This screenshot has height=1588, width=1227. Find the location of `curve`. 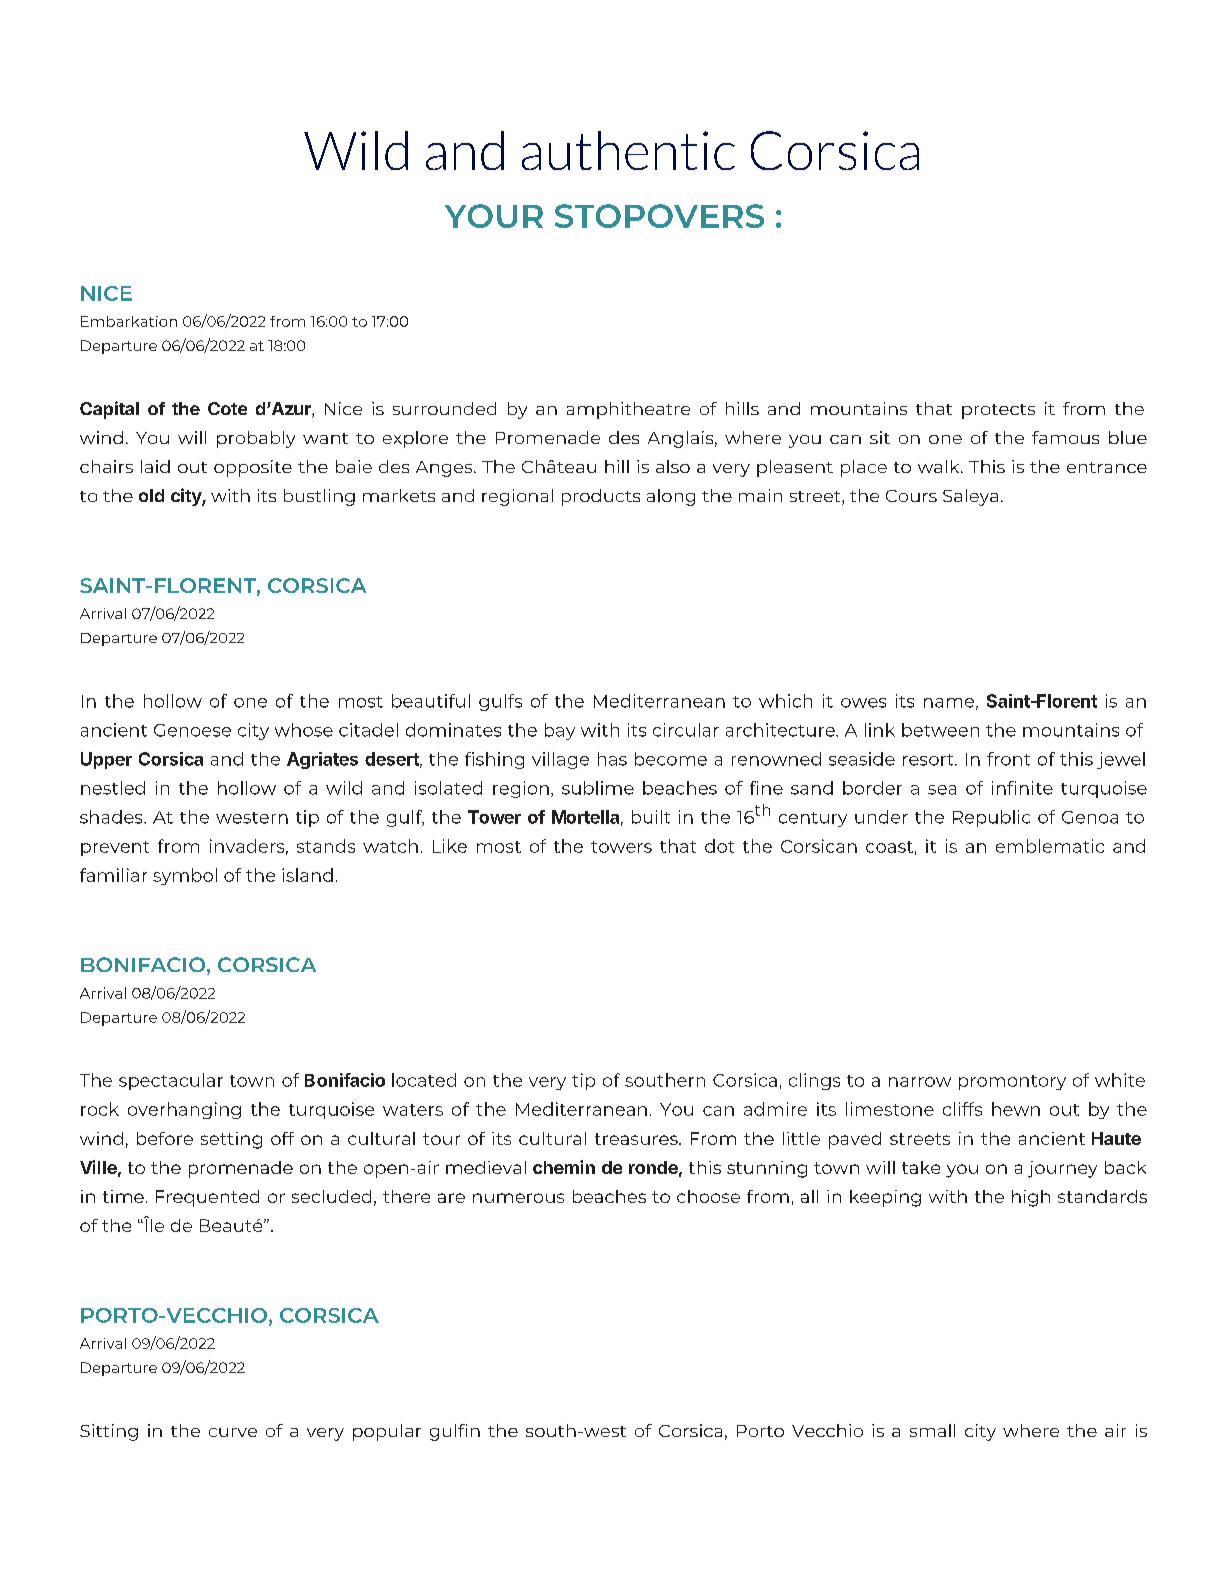

curve is located at coordinates (233, 1432).
